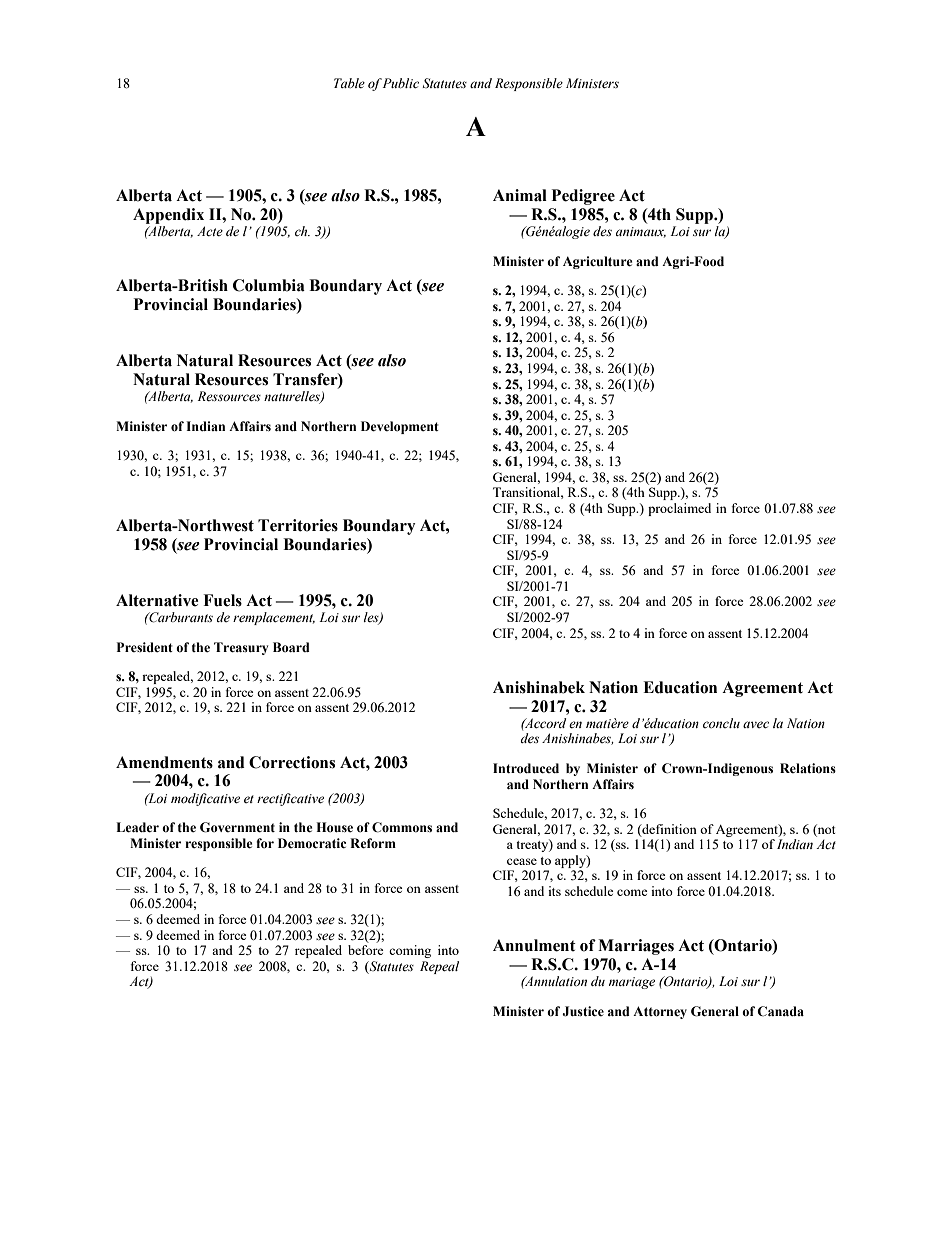 Image resolution: width=952 pixels, height=1233 pixels. What do you see at coordinates (410, 951) in the screenshot?
I see `coming` at bounding box center [410, 951].
